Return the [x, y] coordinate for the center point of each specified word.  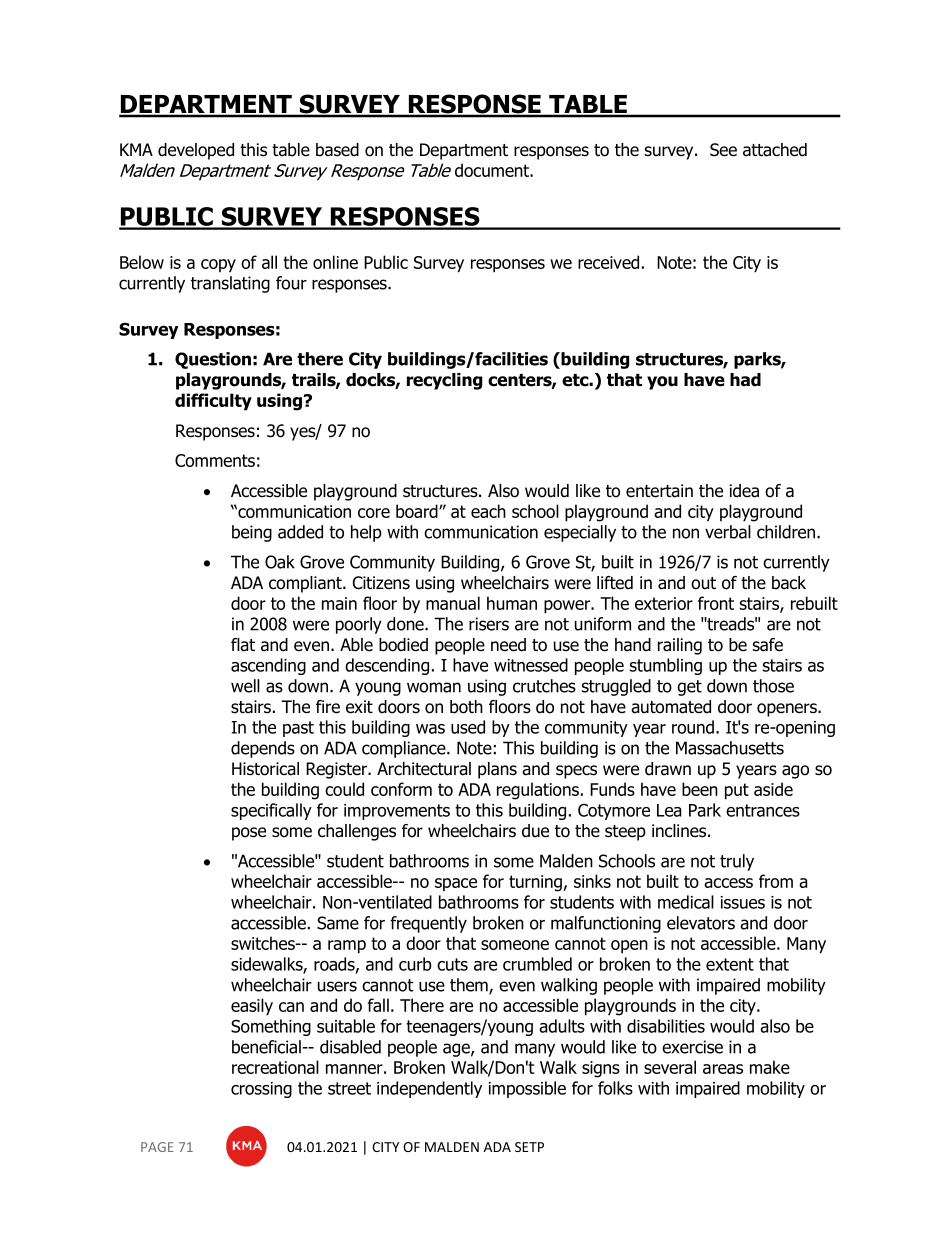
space [456, 884]
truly [737, 862]
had [745, 380]
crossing [261, 1090]
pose [249, 834]
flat [243, 645]
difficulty [213, 402]
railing [680, 646]
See [723, 150]
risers [489, 624]
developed [196, 151]
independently [429, 1089]
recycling [444, 381]
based [337, 150]
